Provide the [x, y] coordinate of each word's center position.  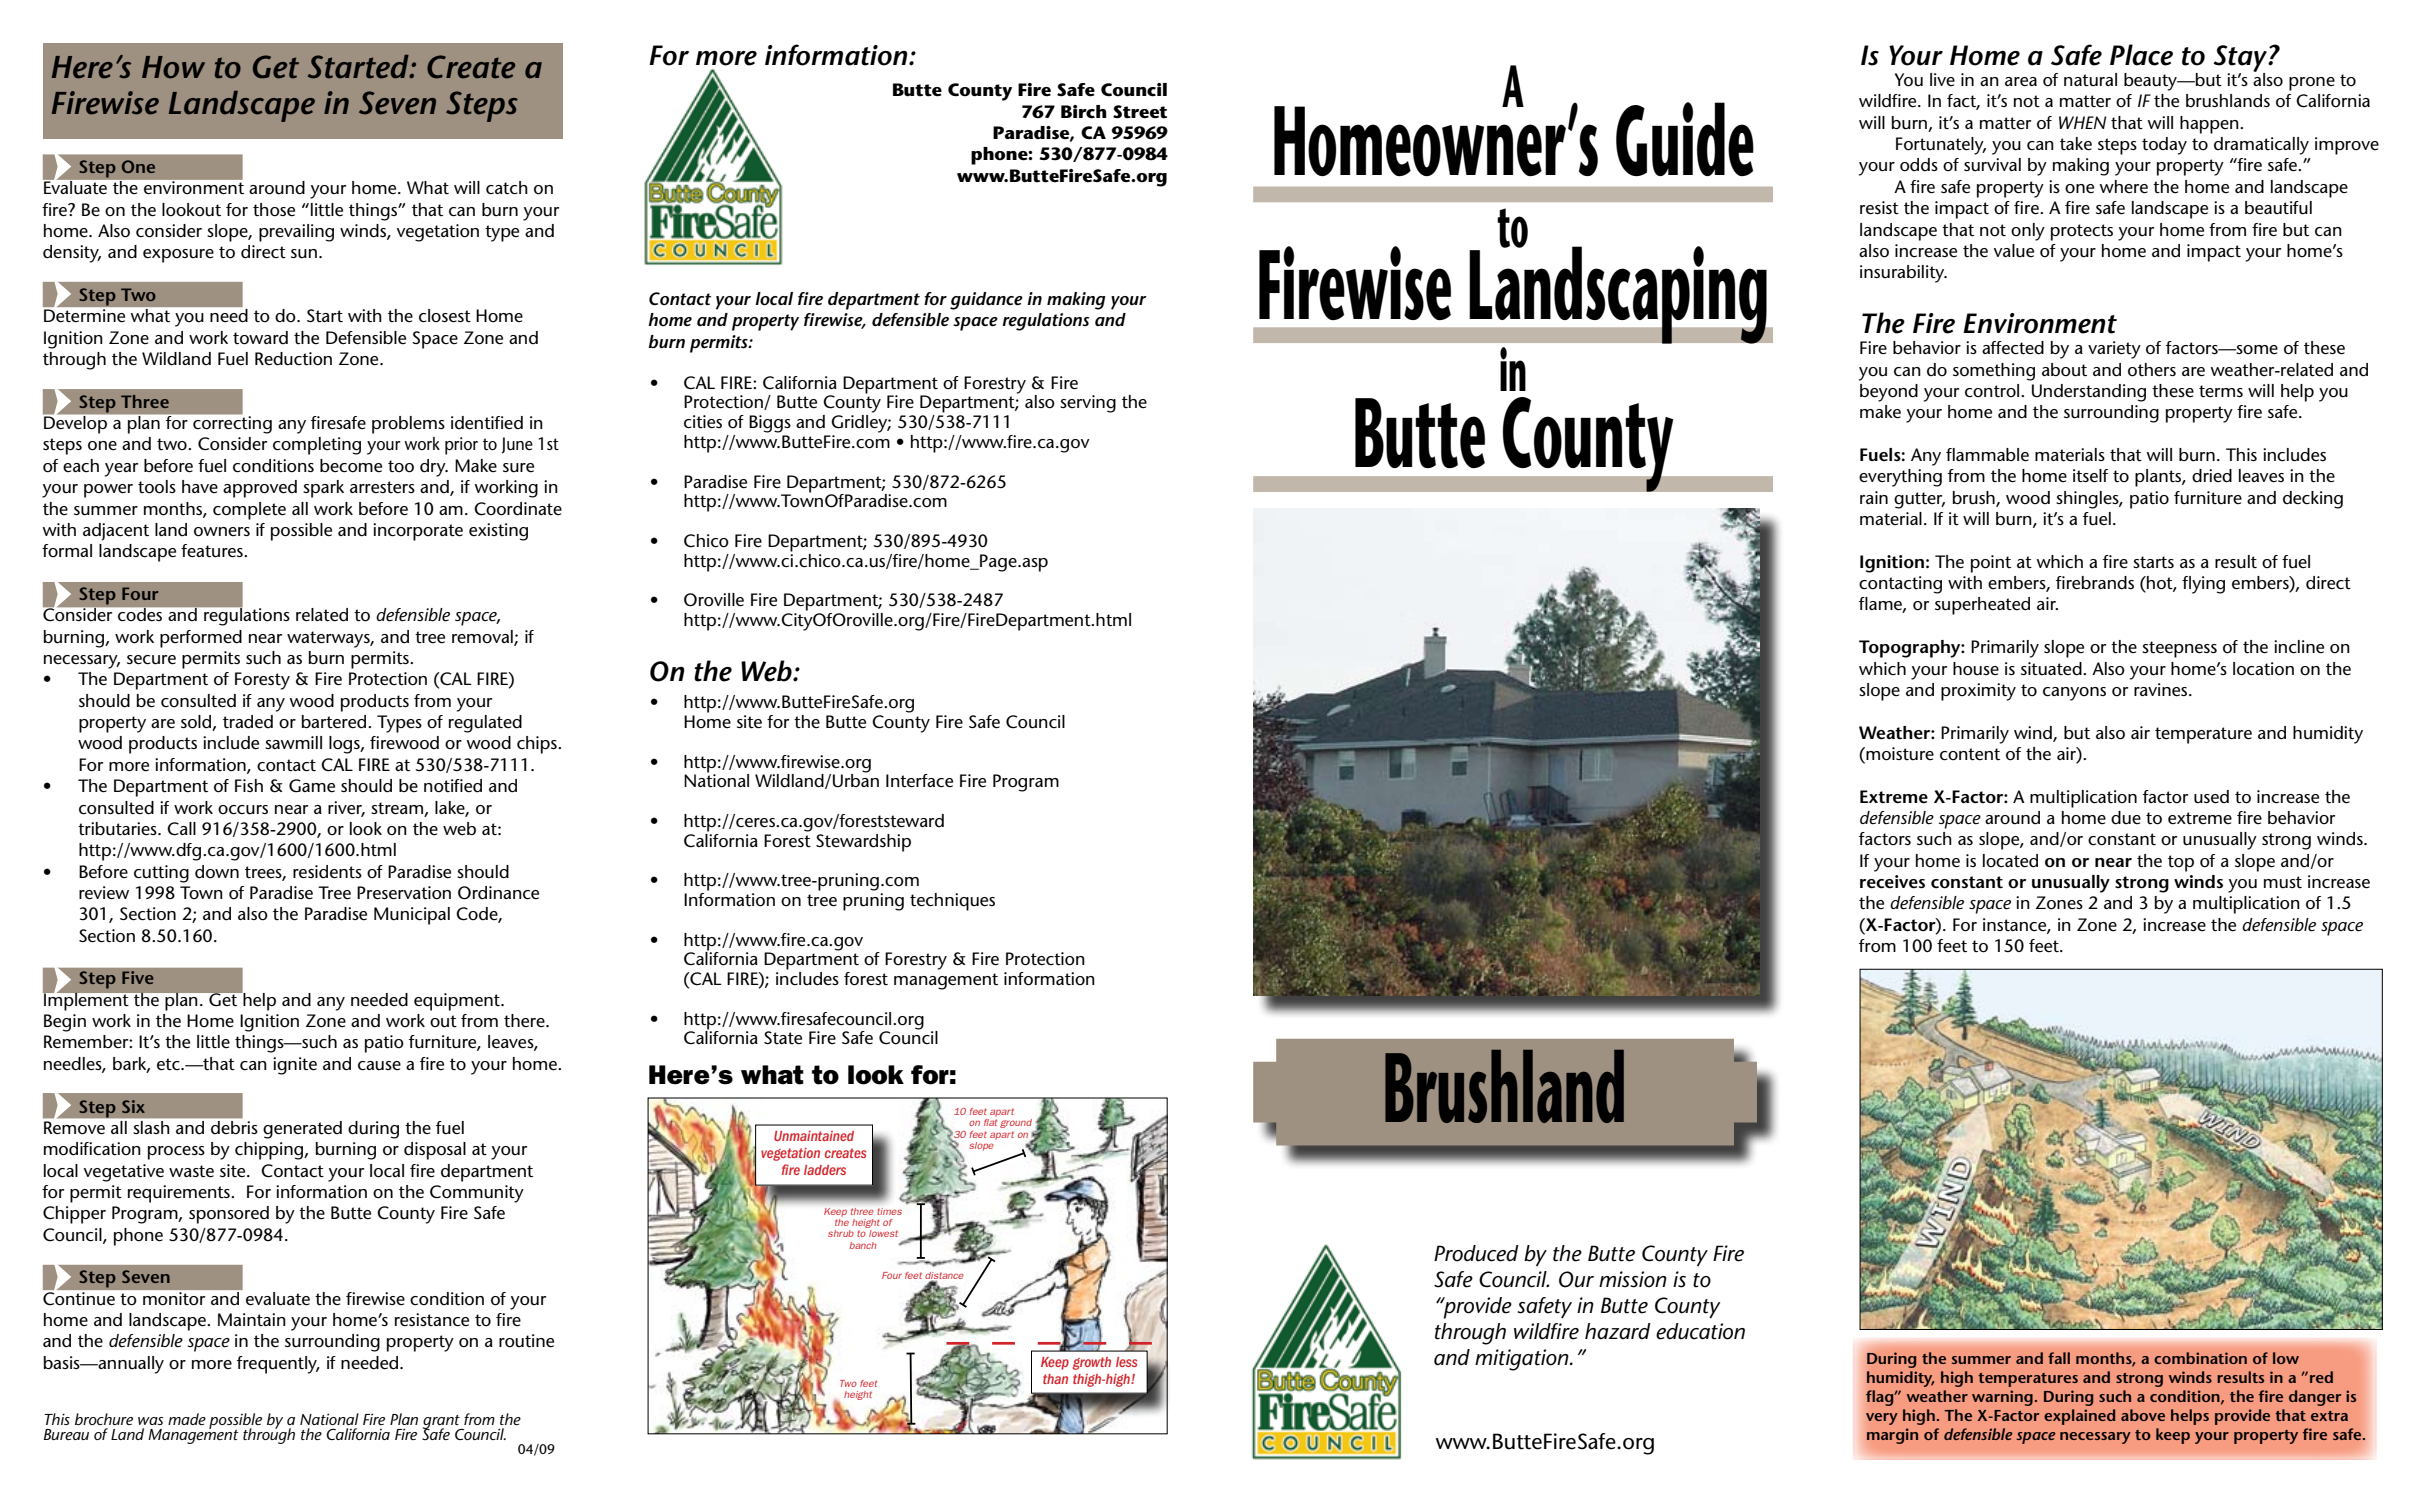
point [1991, 564]
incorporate [418, 532]
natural [2090, 80]
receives [1892, 882]
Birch [1084, 112]
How [173, 67]
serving [1088, 404]
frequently [278, 1365]
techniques [952, 902]
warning [2002, 1398]
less [1126, 1362]
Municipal [412, 916]
